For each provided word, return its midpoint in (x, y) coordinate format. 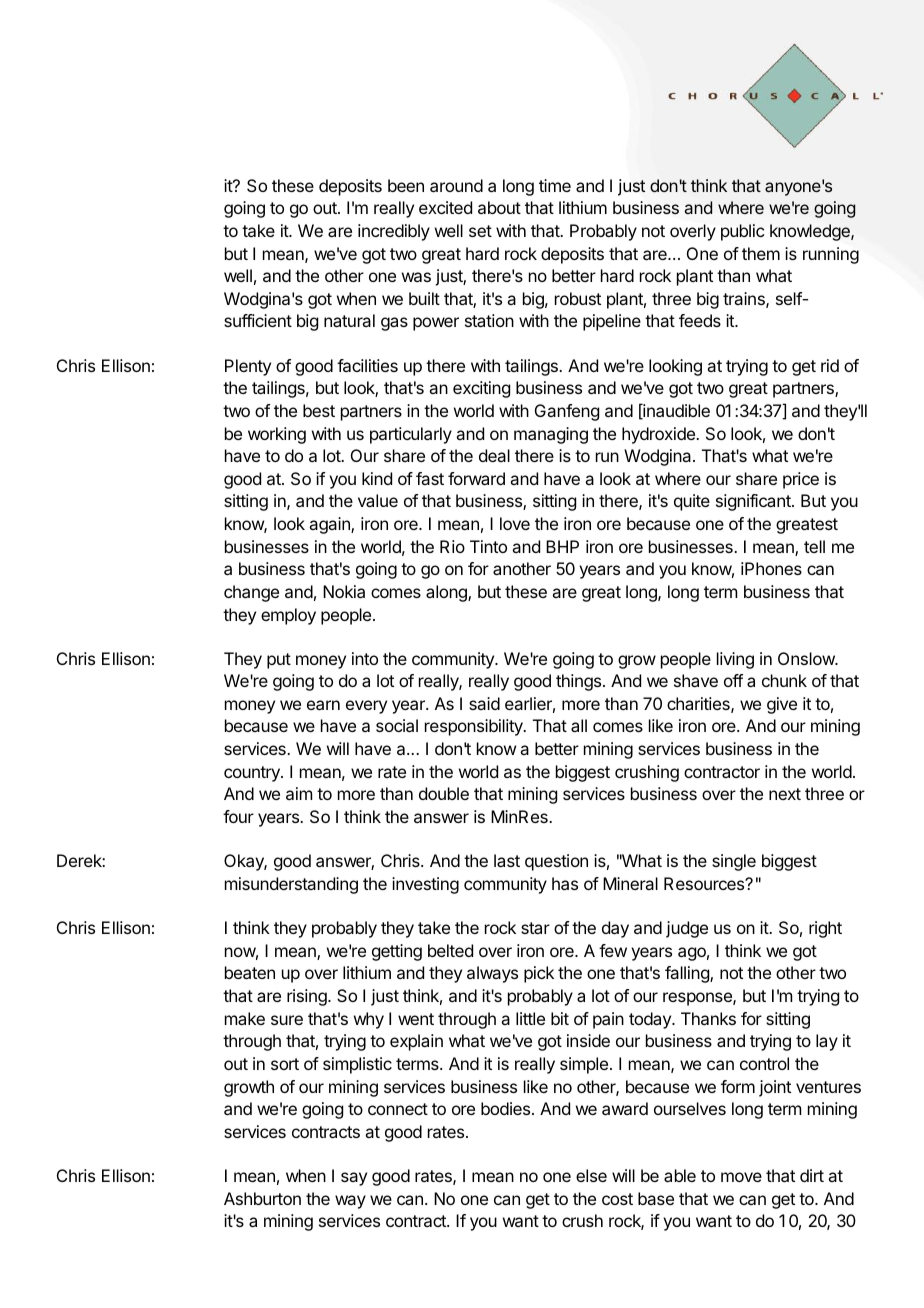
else (591, 1175)
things (580, 682)
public (742, 232)
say (354, 1179)
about (499, 207)
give (782, 705)
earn (323, 705)
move (741, 1177)
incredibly (394, 232)
